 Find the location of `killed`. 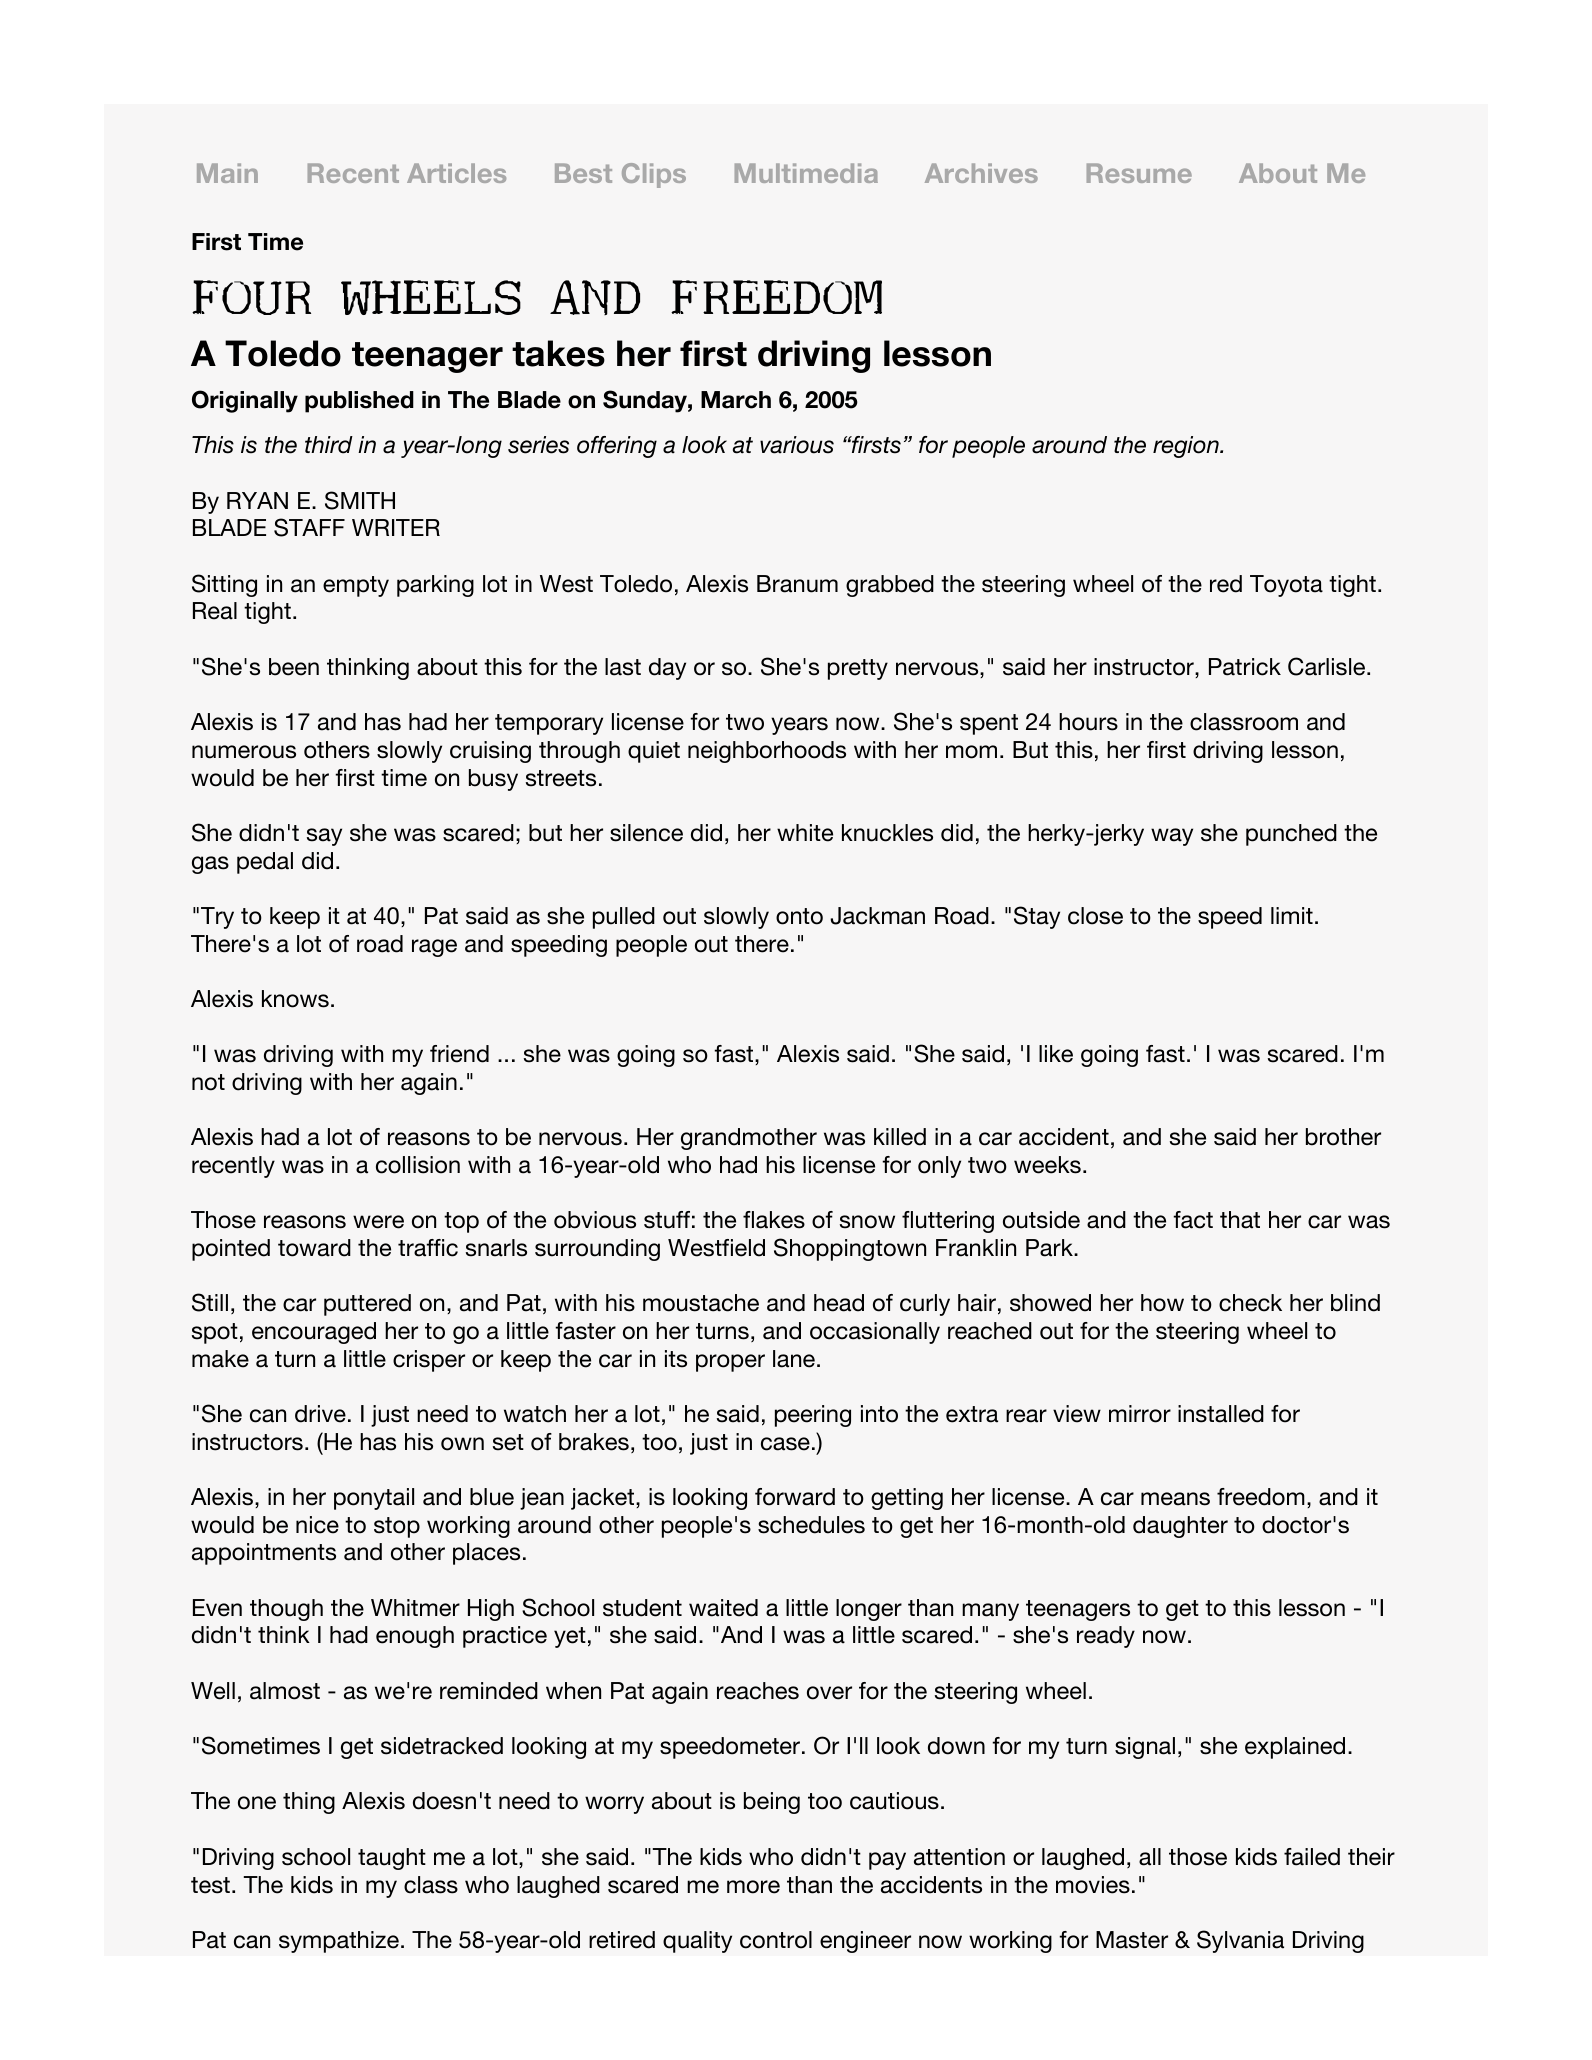

killed is located at coordinates (900, 1137).
